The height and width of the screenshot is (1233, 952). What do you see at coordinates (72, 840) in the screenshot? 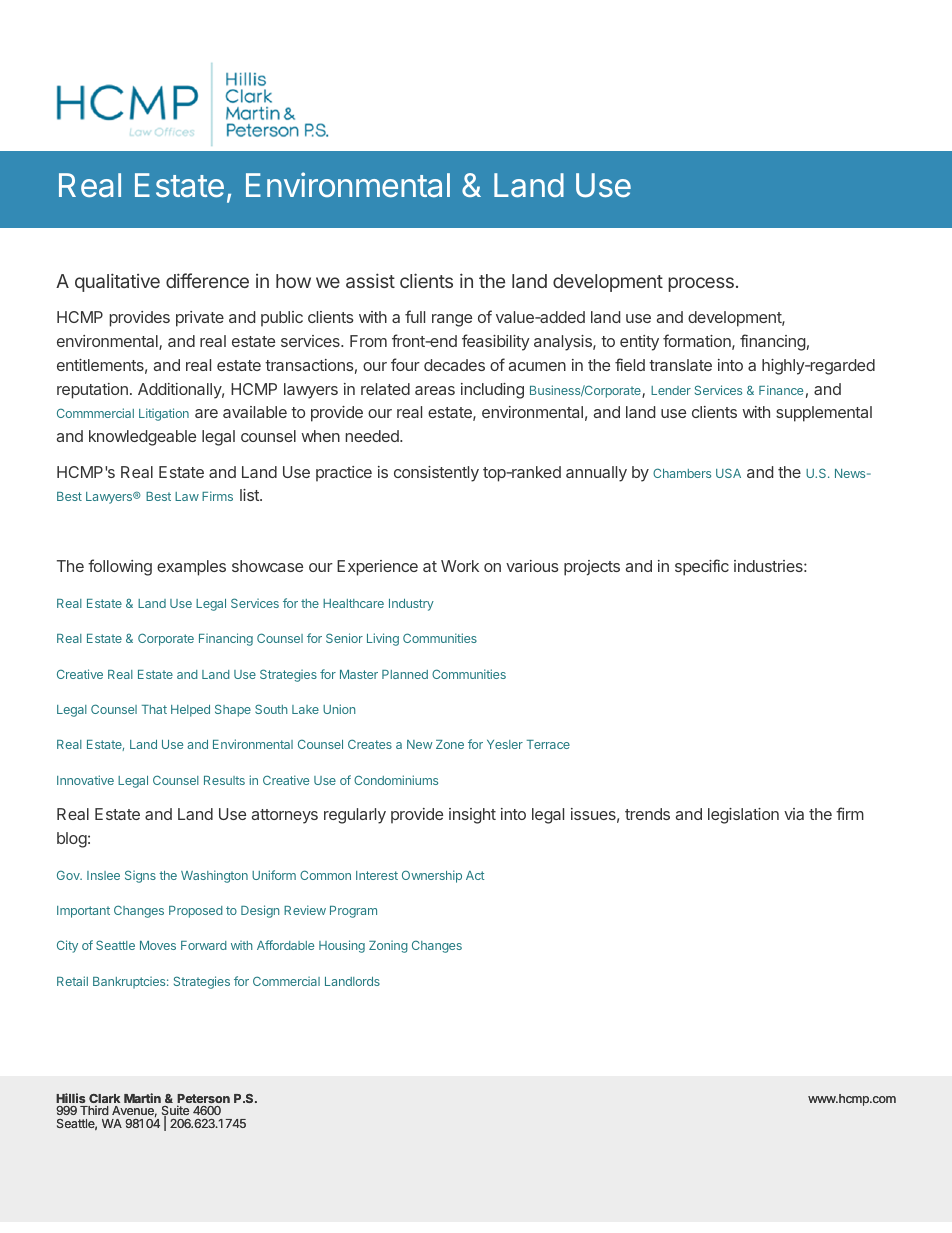
I see `blog` at bounding box center [72, 840].
